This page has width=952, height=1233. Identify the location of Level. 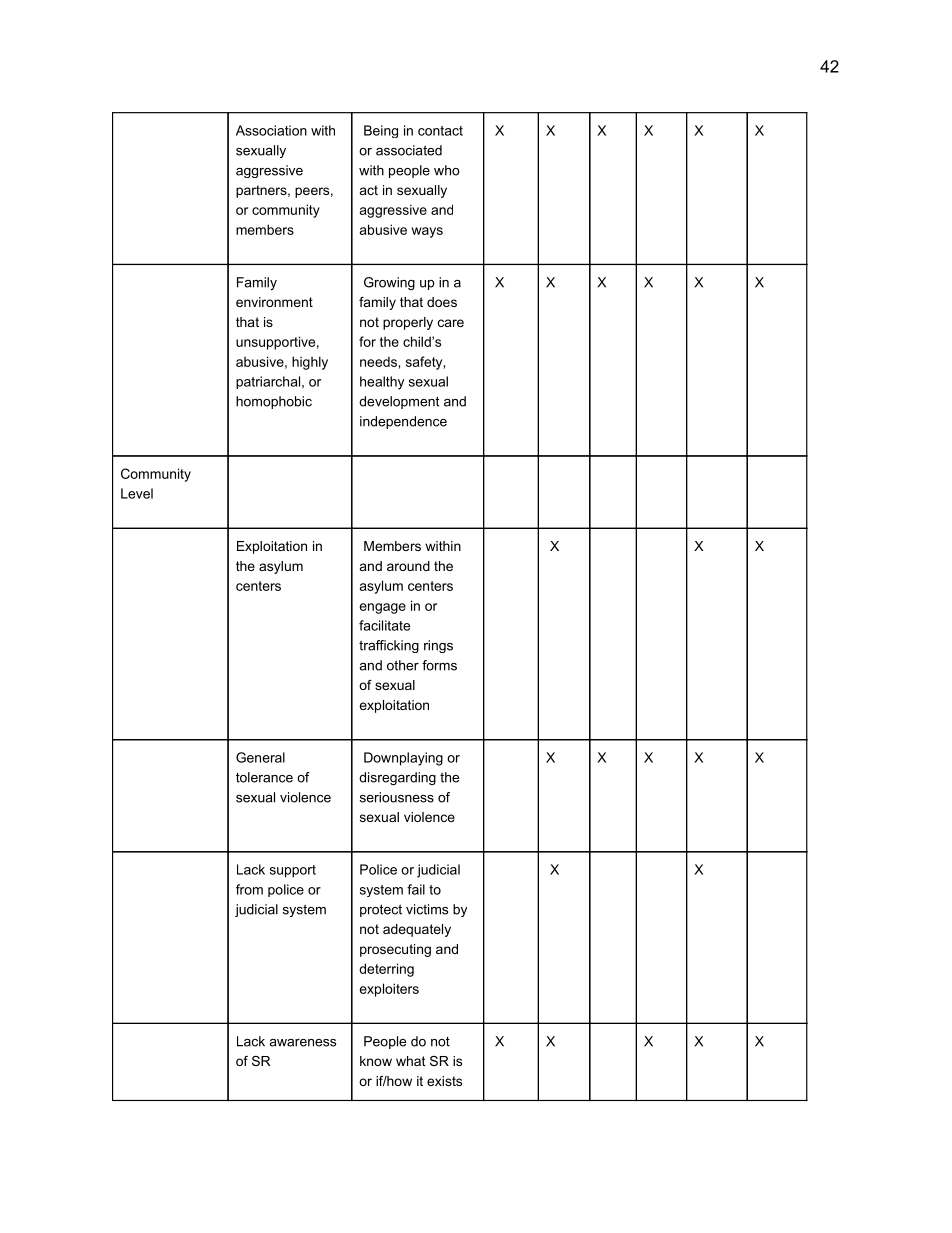
(137, 493).
